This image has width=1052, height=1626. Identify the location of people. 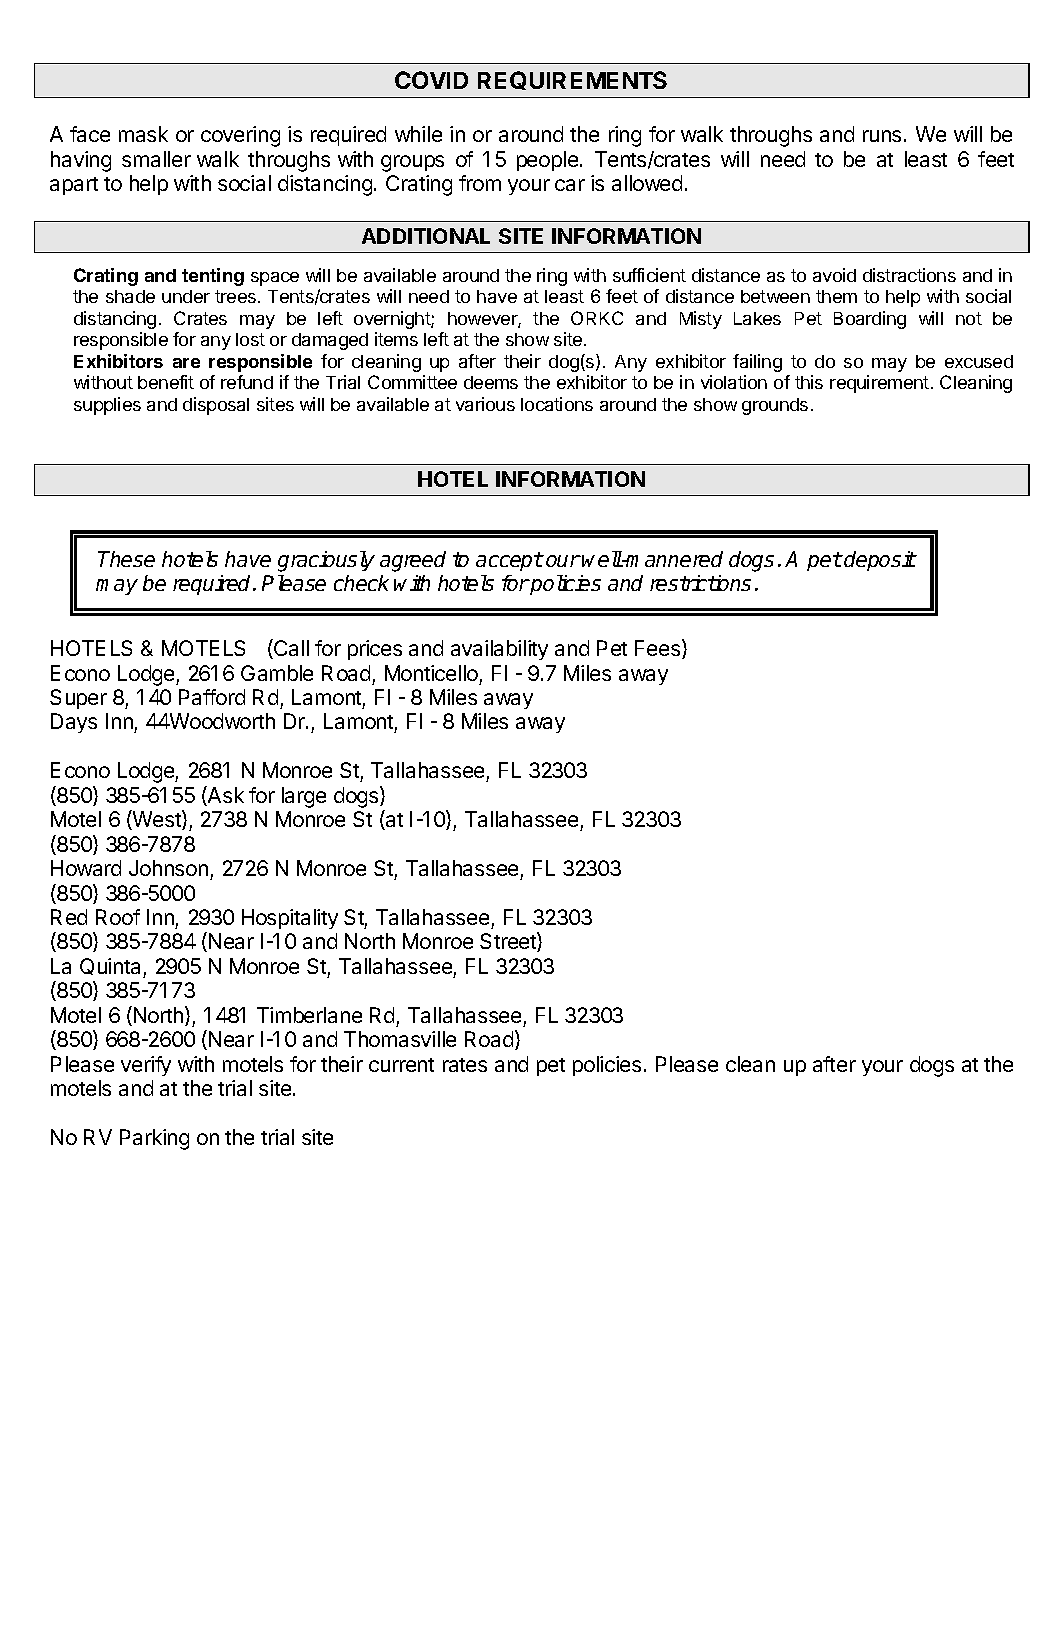
(549, 161).
